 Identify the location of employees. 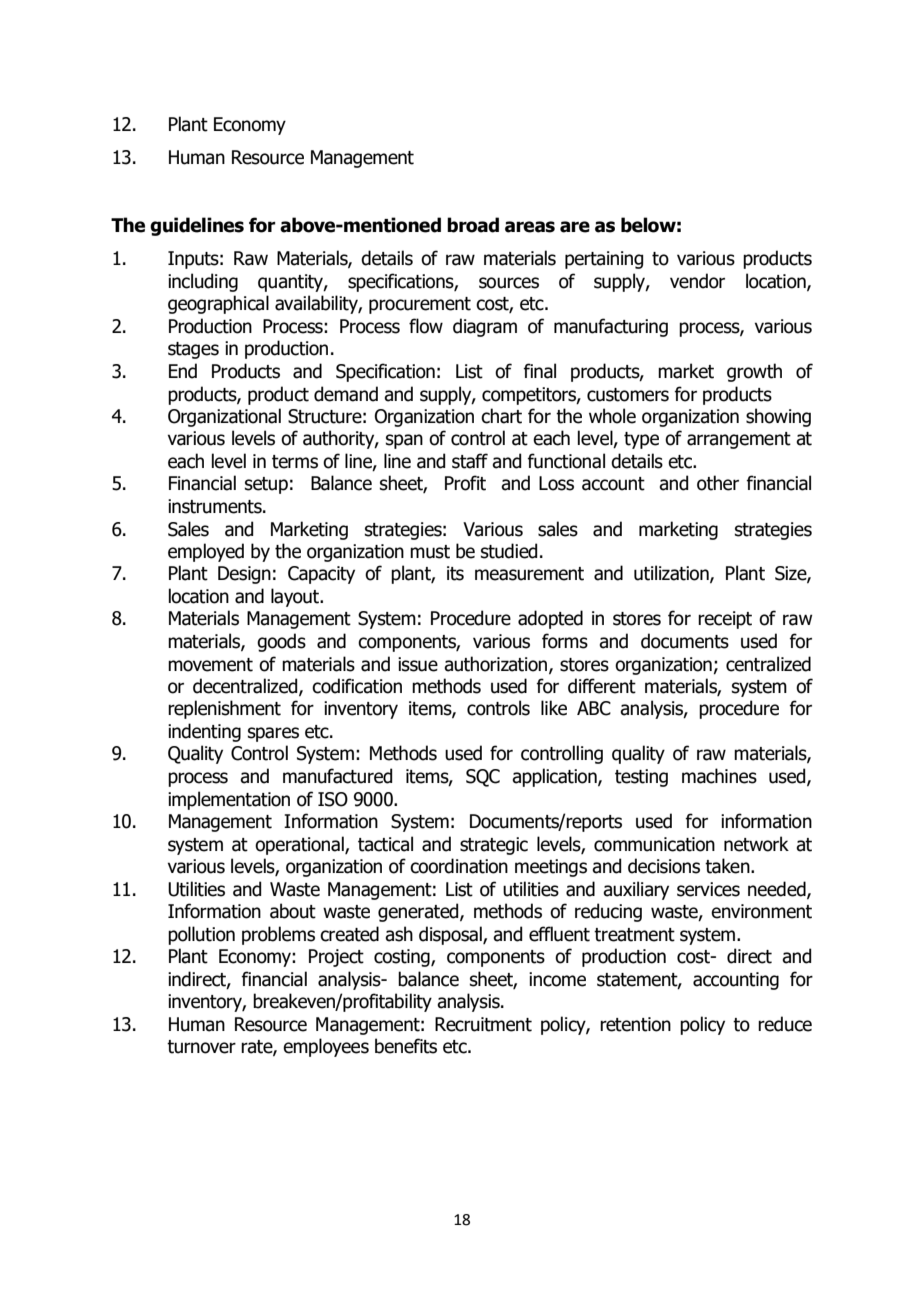
(326, 1047).
